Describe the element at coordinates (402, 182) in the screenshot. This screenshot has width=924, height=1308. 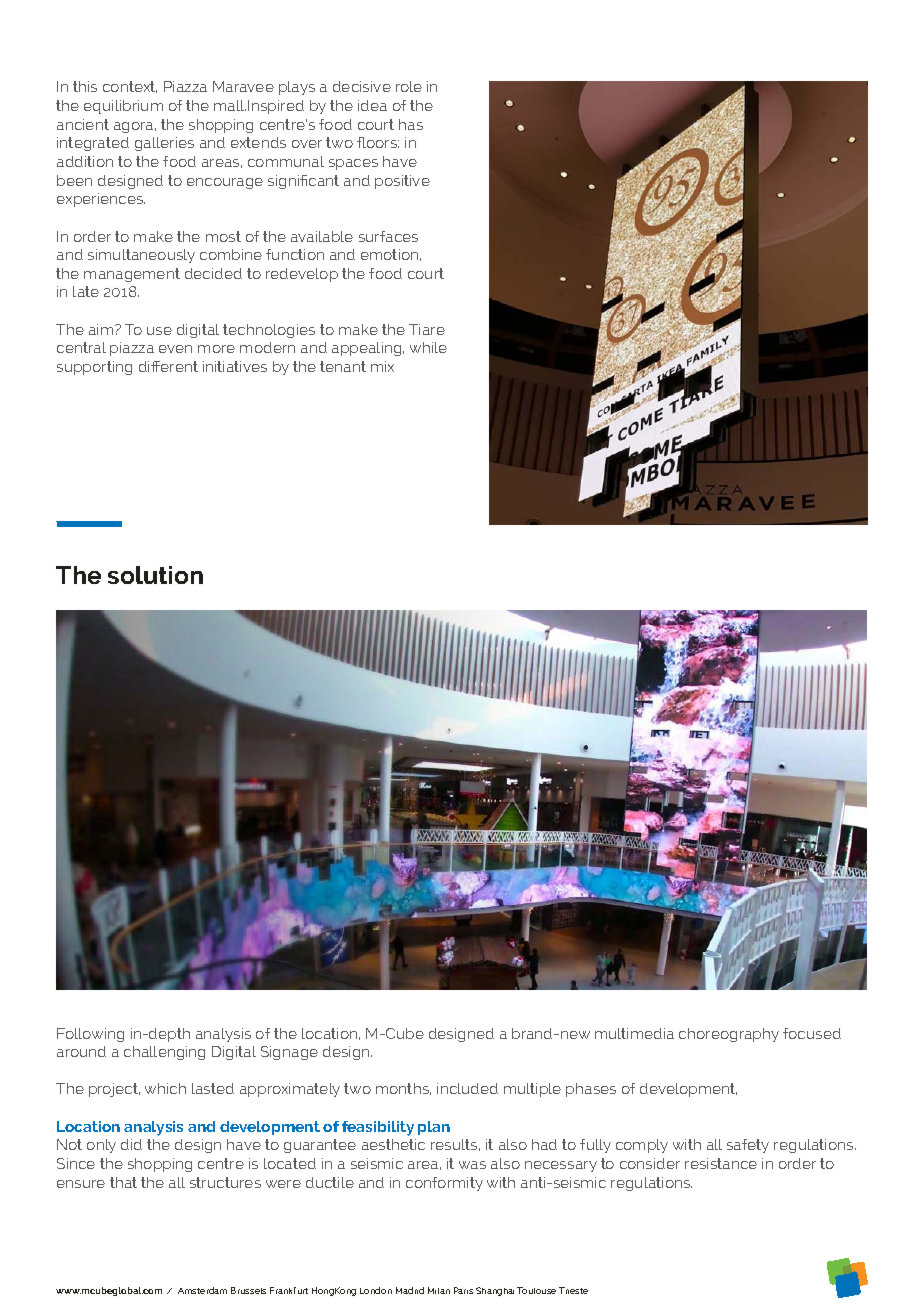
I see `positive` at that location.
